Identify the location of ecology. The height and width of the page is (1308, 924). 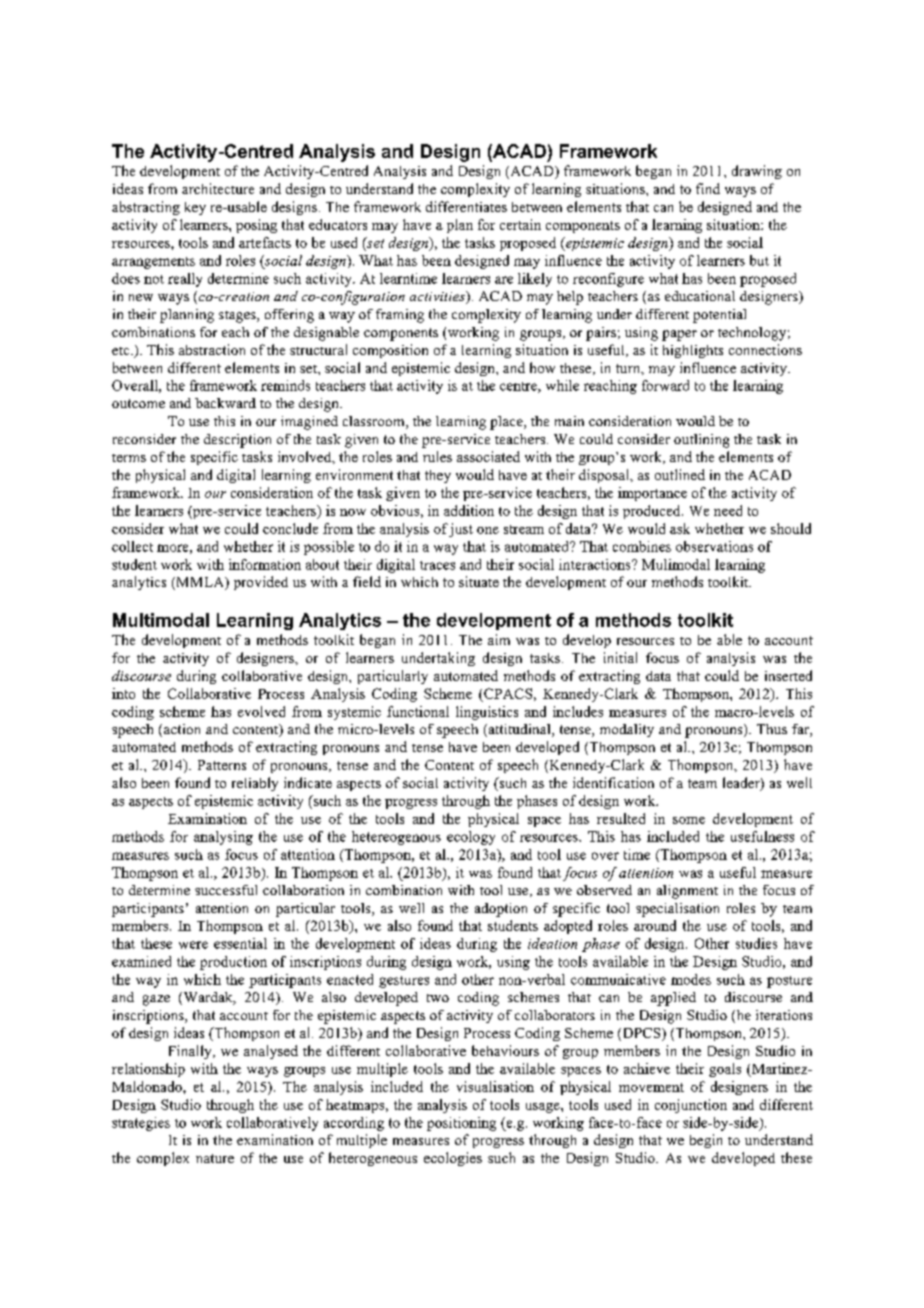
(471, 838).
